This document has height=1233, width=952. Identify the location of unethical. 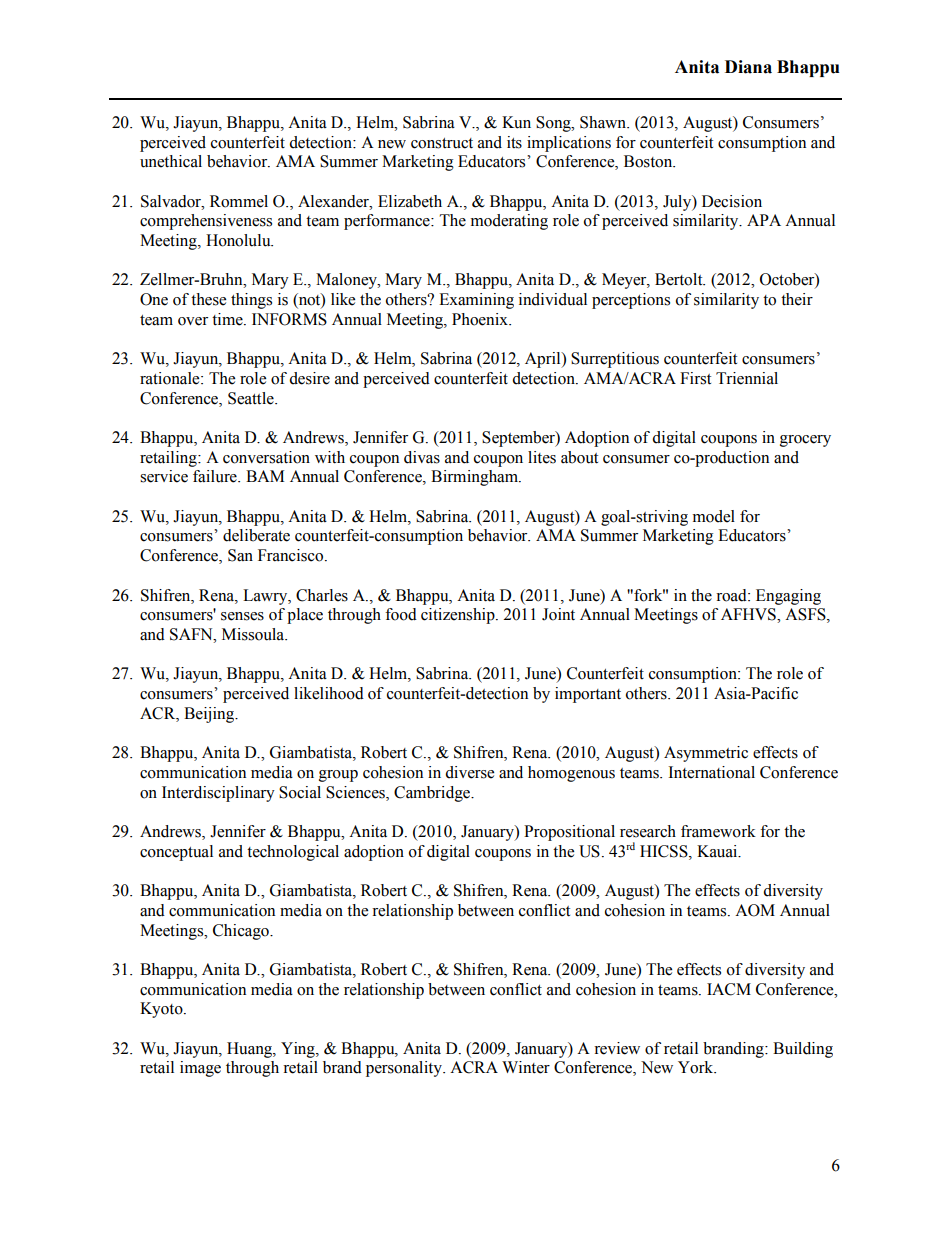
(171, 161).
